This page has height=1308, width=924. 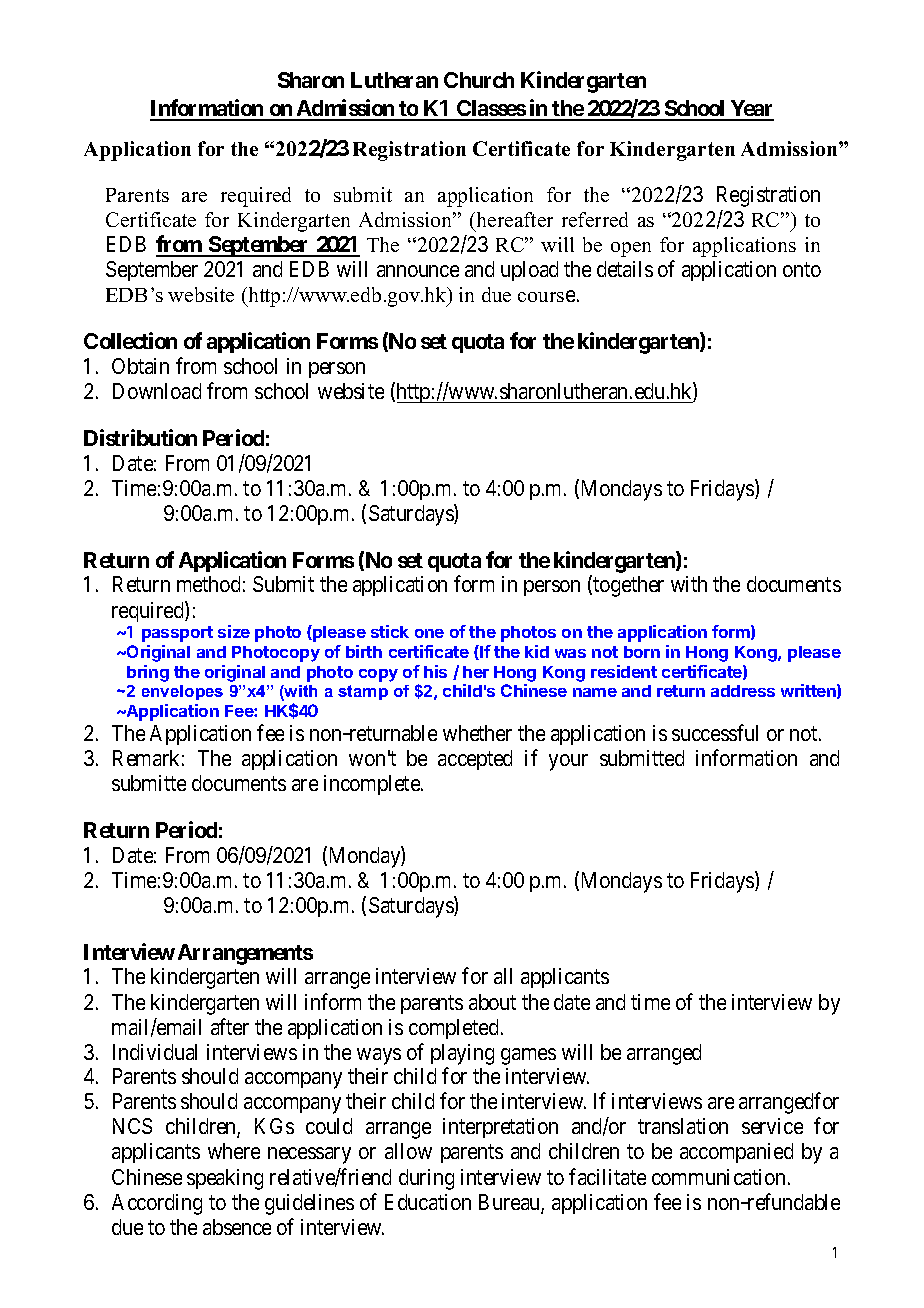 I want to click on successful, so click(x=715, y=732).
